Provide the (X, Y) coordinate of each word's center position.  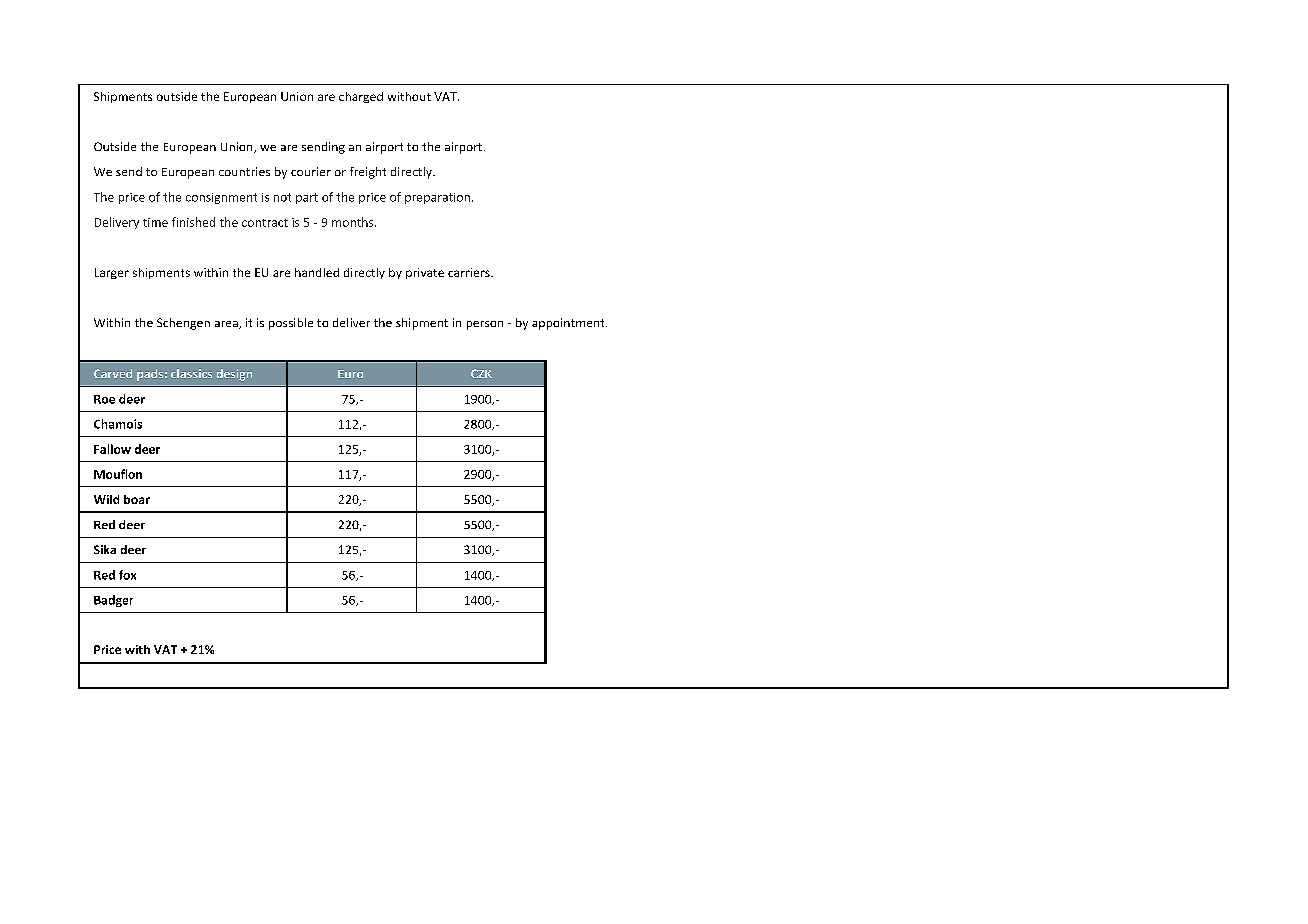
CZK (481, 373)
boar (137, 499)
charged (361, 97)
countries (244, 171)
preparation (437, 198)
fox (127, 575)
